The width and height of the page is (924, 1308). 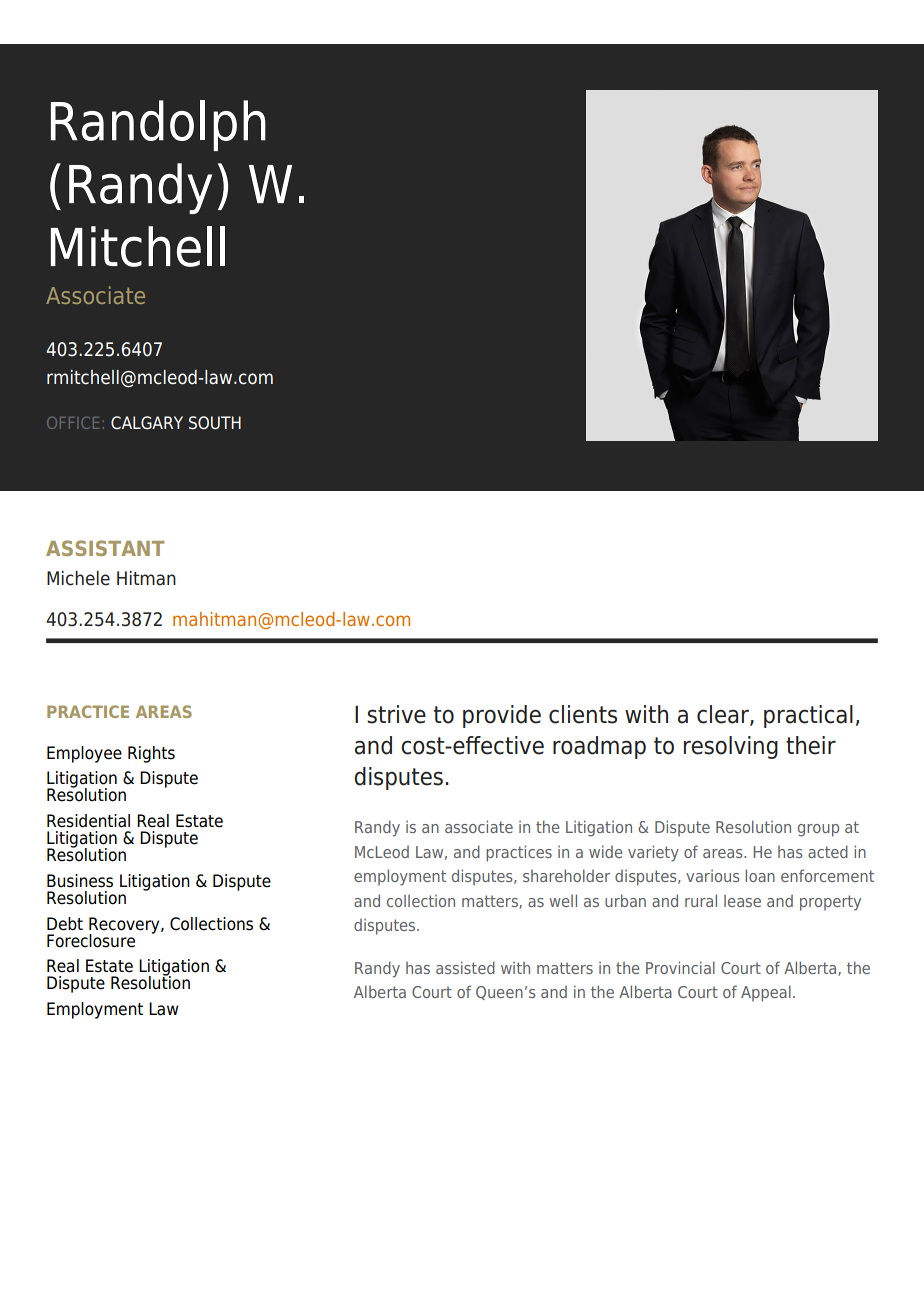 What do you see at coordinates (724, 715) in the page?
I see `clear` at bounding box center [724, 715].
